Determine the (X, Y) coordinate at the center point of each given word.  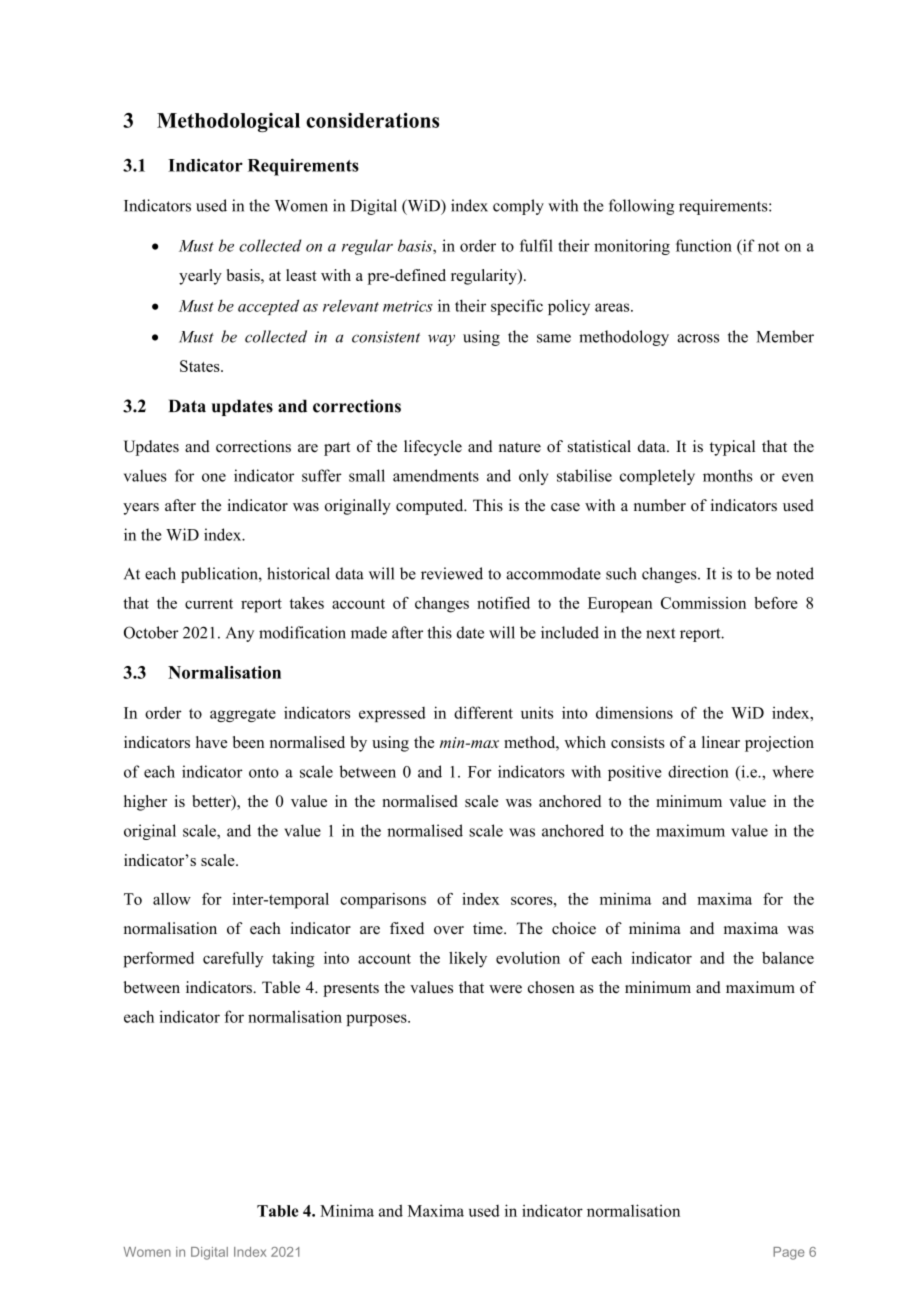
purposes (377, 1020)
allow (172, 899)
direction (698, 771)
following (641, 207)
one (214, 477)
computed (431, 507)
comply (518, 207)
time (489, 928)
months (728, 475)
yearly (200, 277)
